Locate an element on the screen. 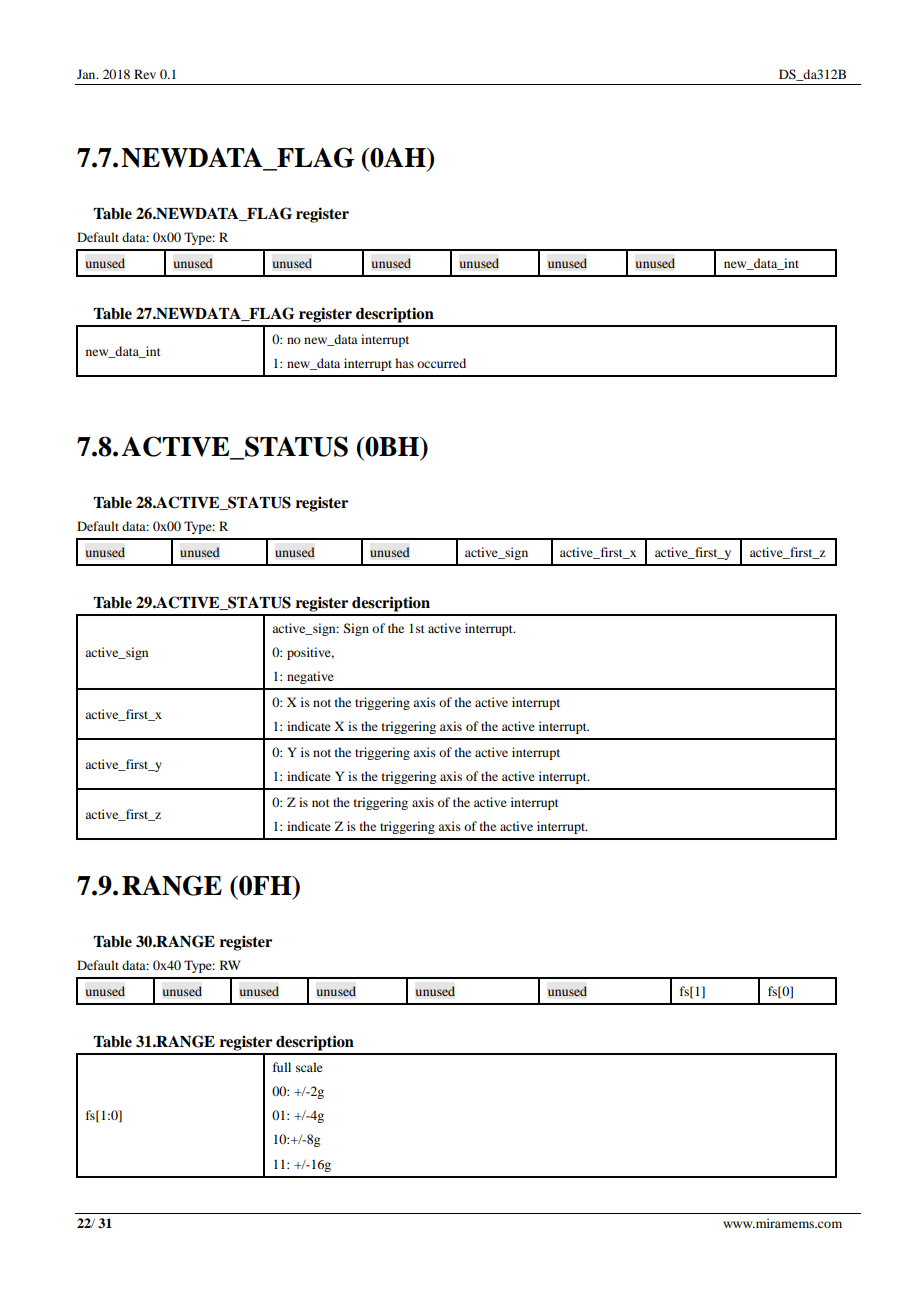  negative is located at coordinates (310, 677).
